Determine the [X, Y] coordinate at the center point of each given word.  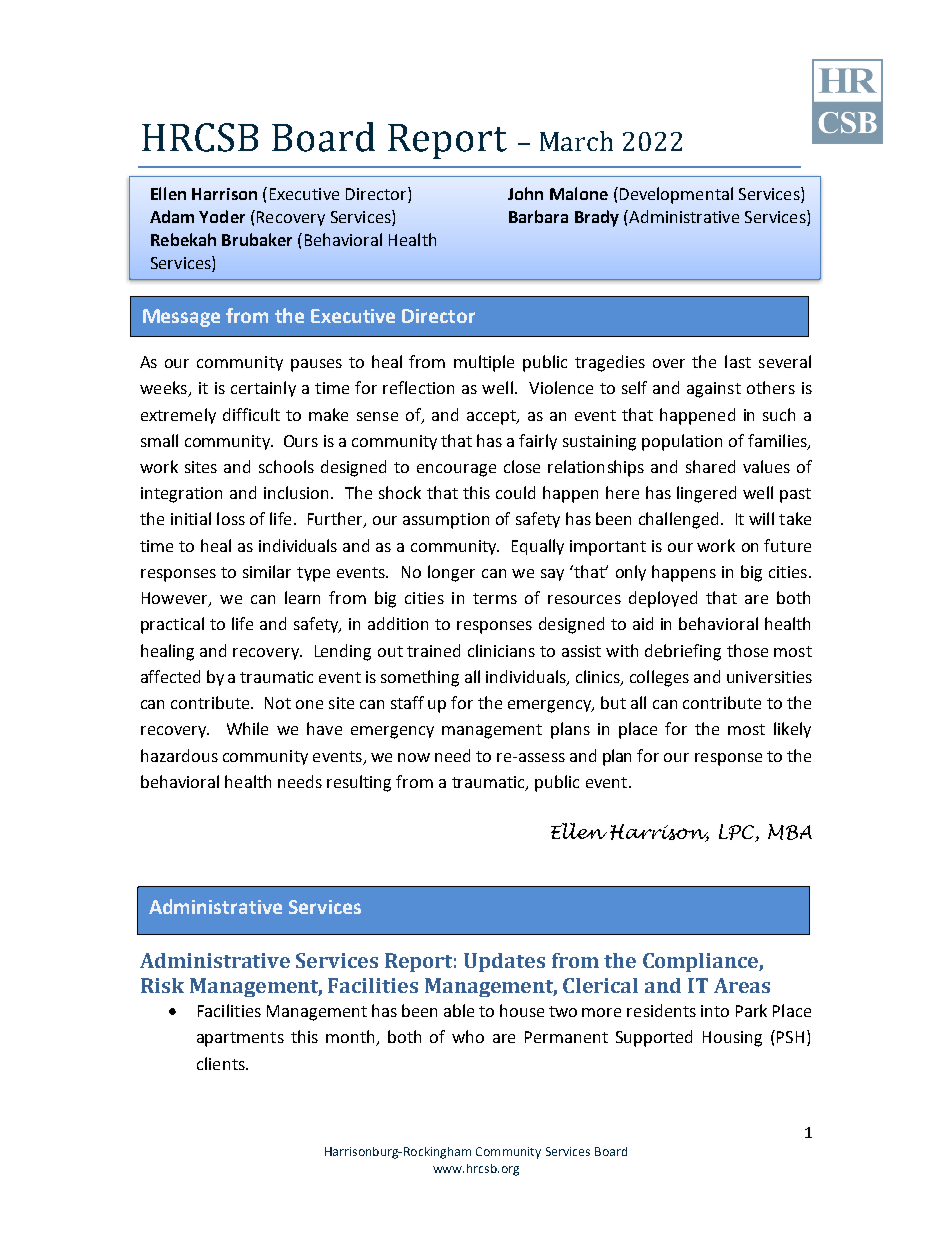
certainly [263, 389]
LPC [737, 833]
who [468, 1036]
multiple [484, 363]
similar [267, 571]
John [525, 193]
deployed [663, 599]
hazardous [179, 755]
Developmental [675, 195]
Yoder [222, 216]
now [414, 757]
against [714, 390]
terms [495, 598]
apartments [240, 1039]
